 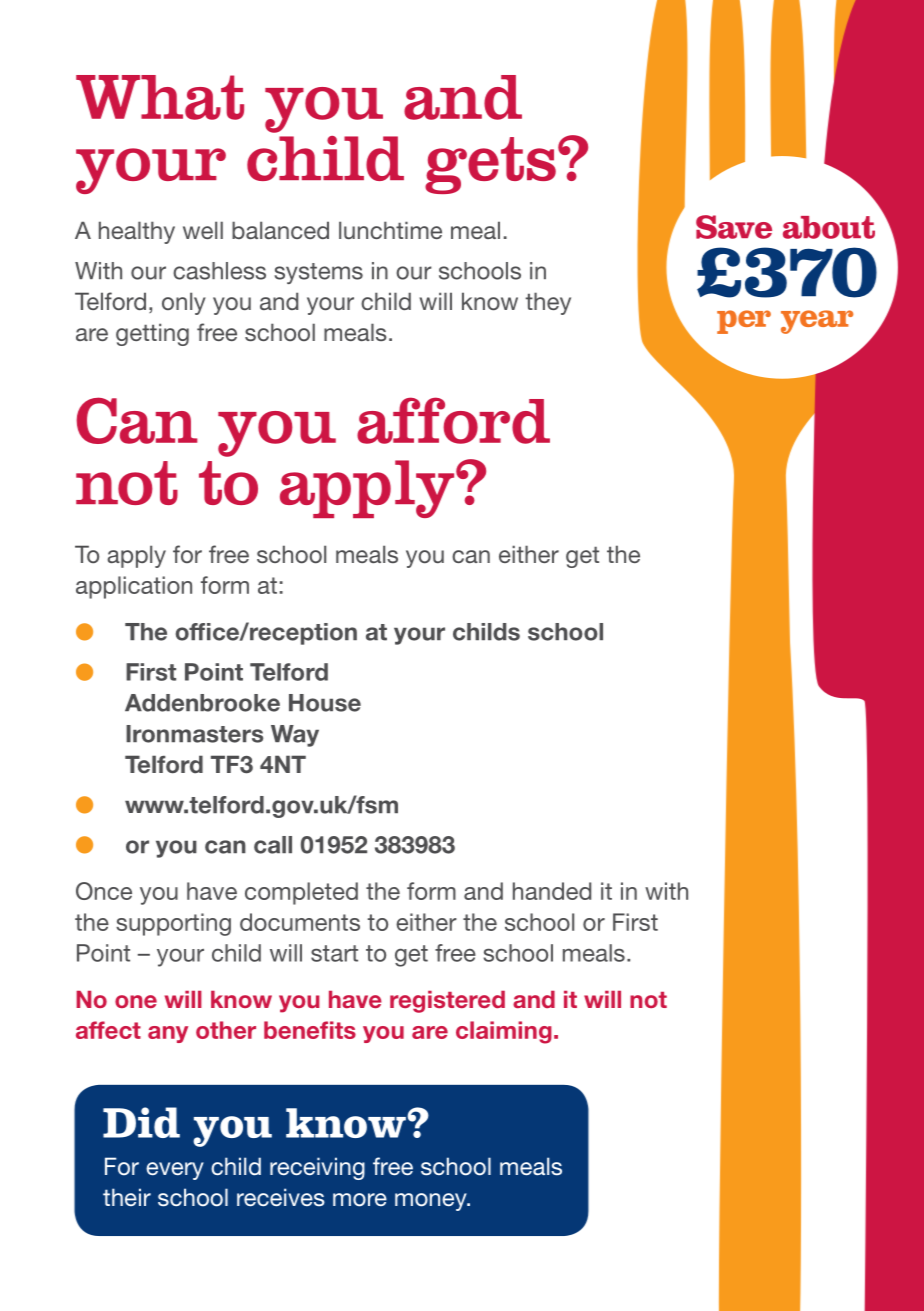 What do you see at coordinates (134, 587) in the image?
I see `application` at bounding box center [134, 587].
